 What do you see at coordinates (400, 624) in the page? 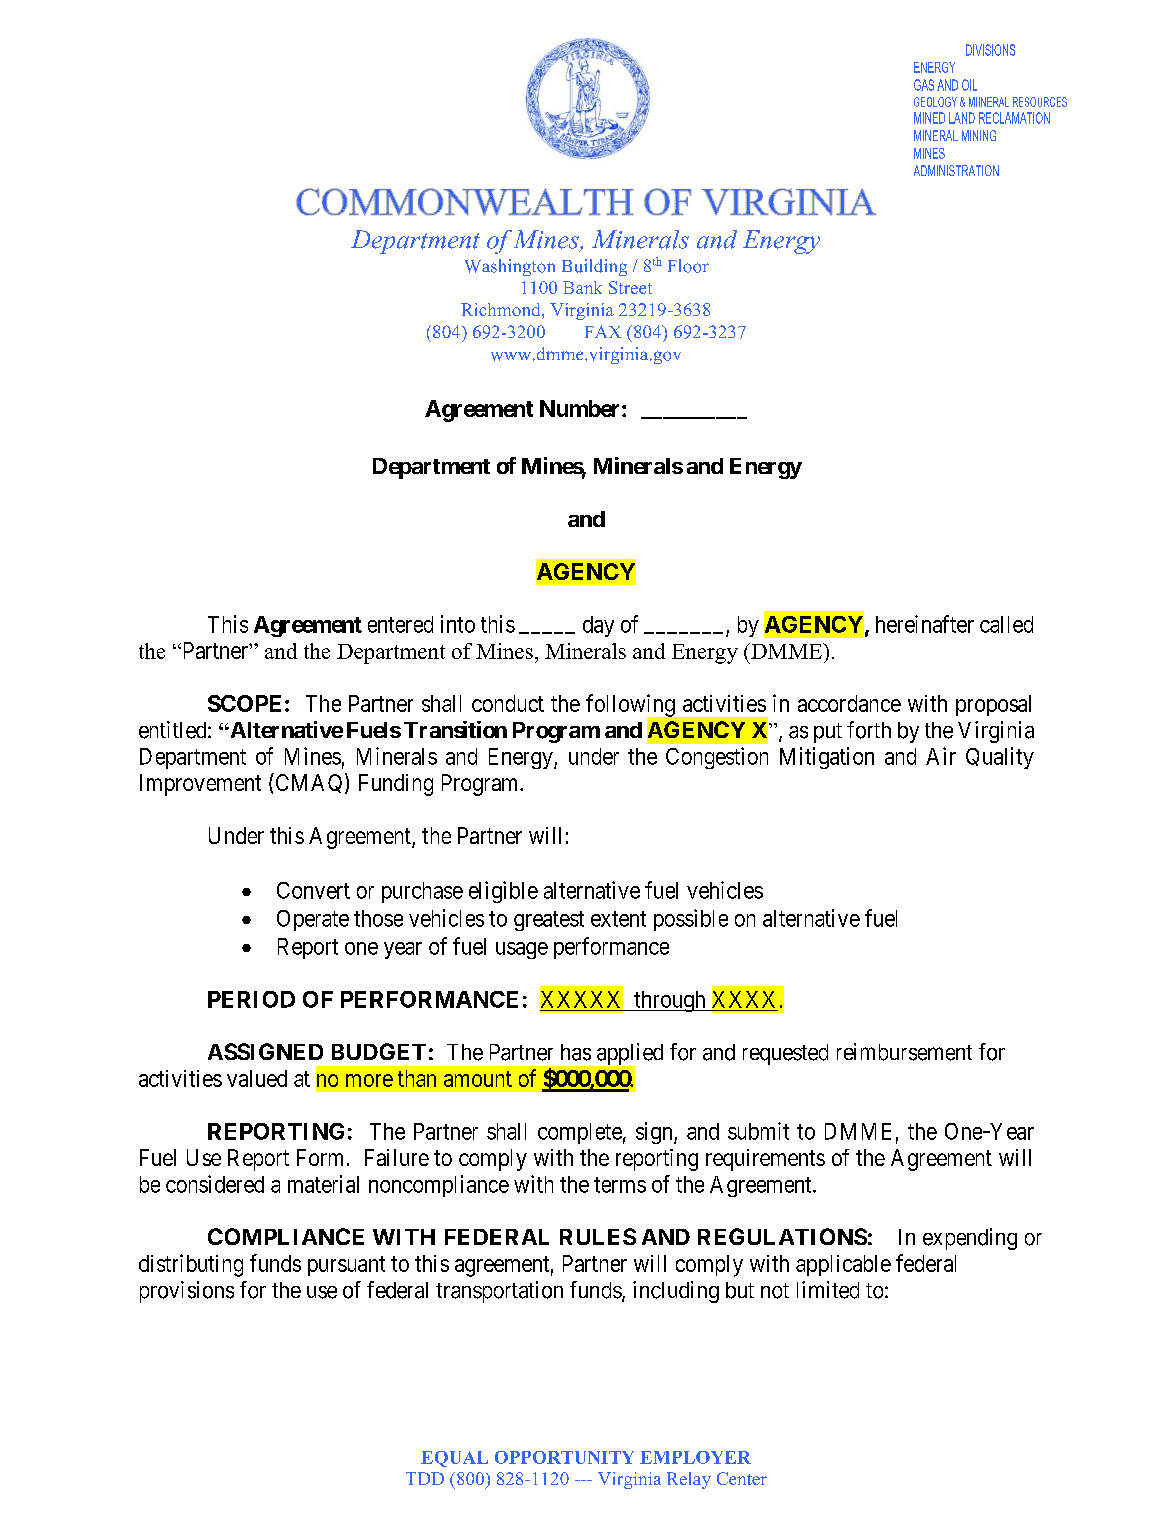
I see `entered` at bounding box center [400, 624].
